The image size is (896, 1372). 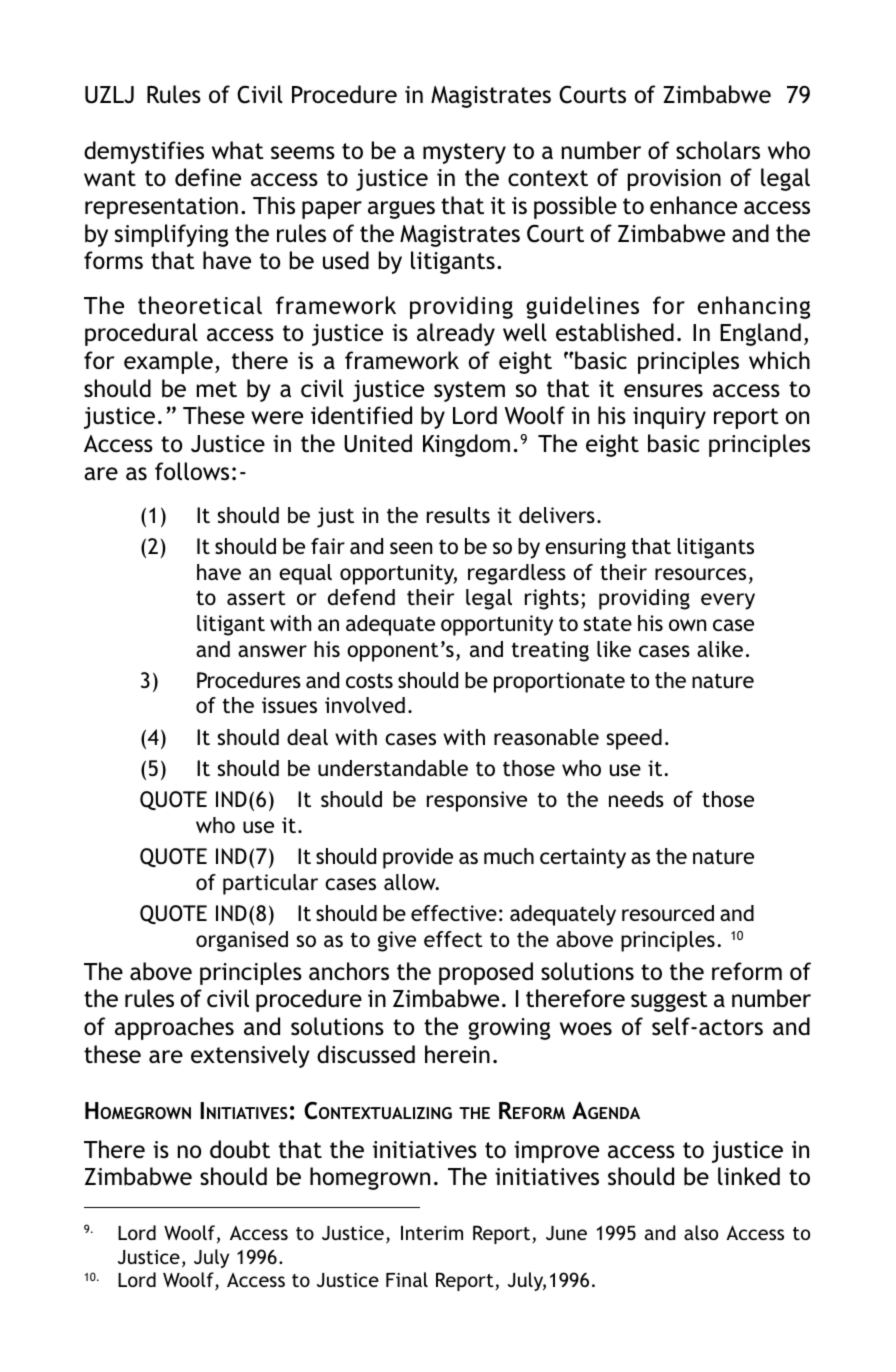 What do you see at coordinates (674, 180) in the document?
I see `provision` at bounding box center [674, 180].
